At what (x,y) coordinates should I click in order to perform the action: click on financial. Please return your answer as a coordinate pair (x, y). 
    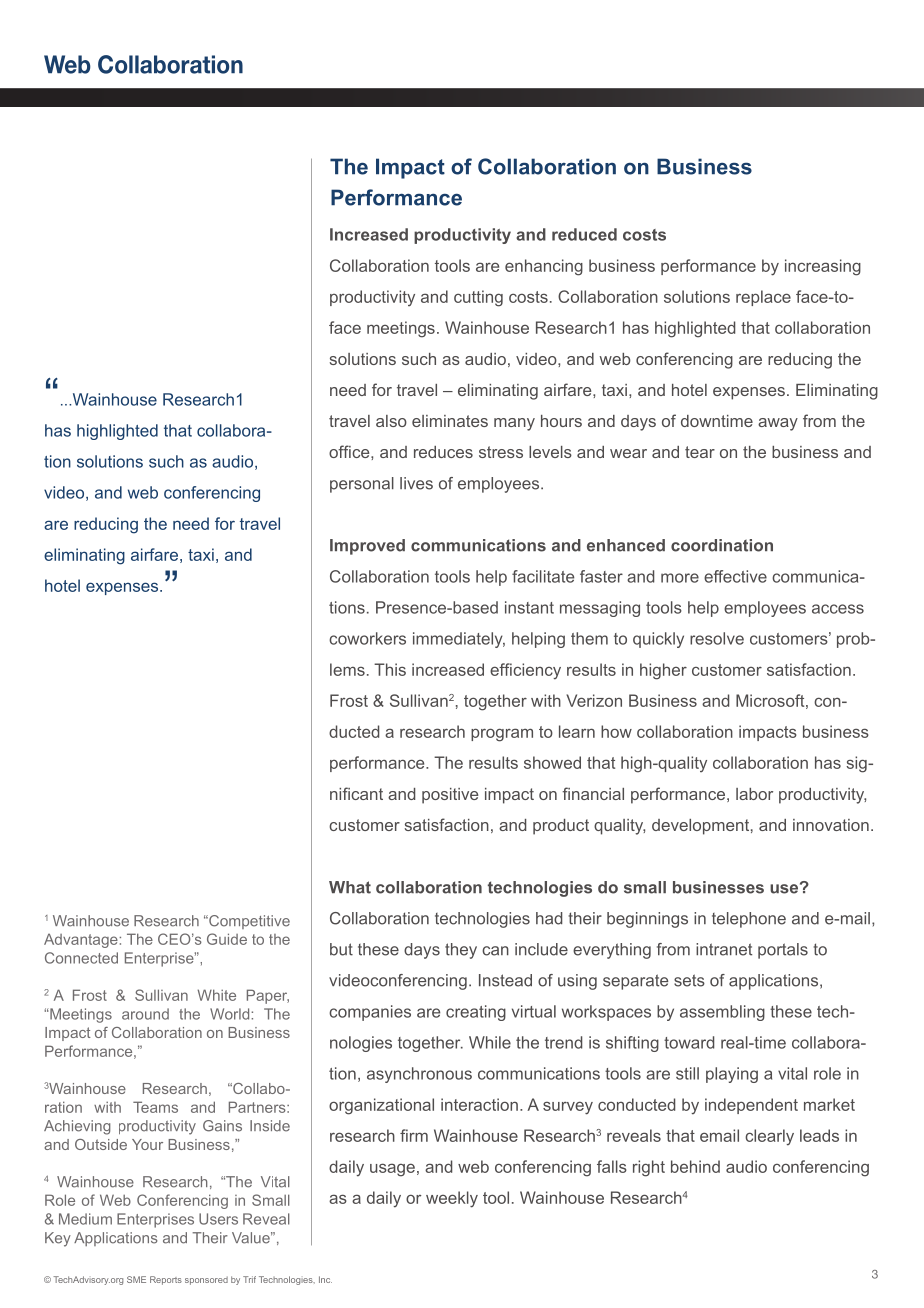
    Looking at the image, I should click on (593, 793).
